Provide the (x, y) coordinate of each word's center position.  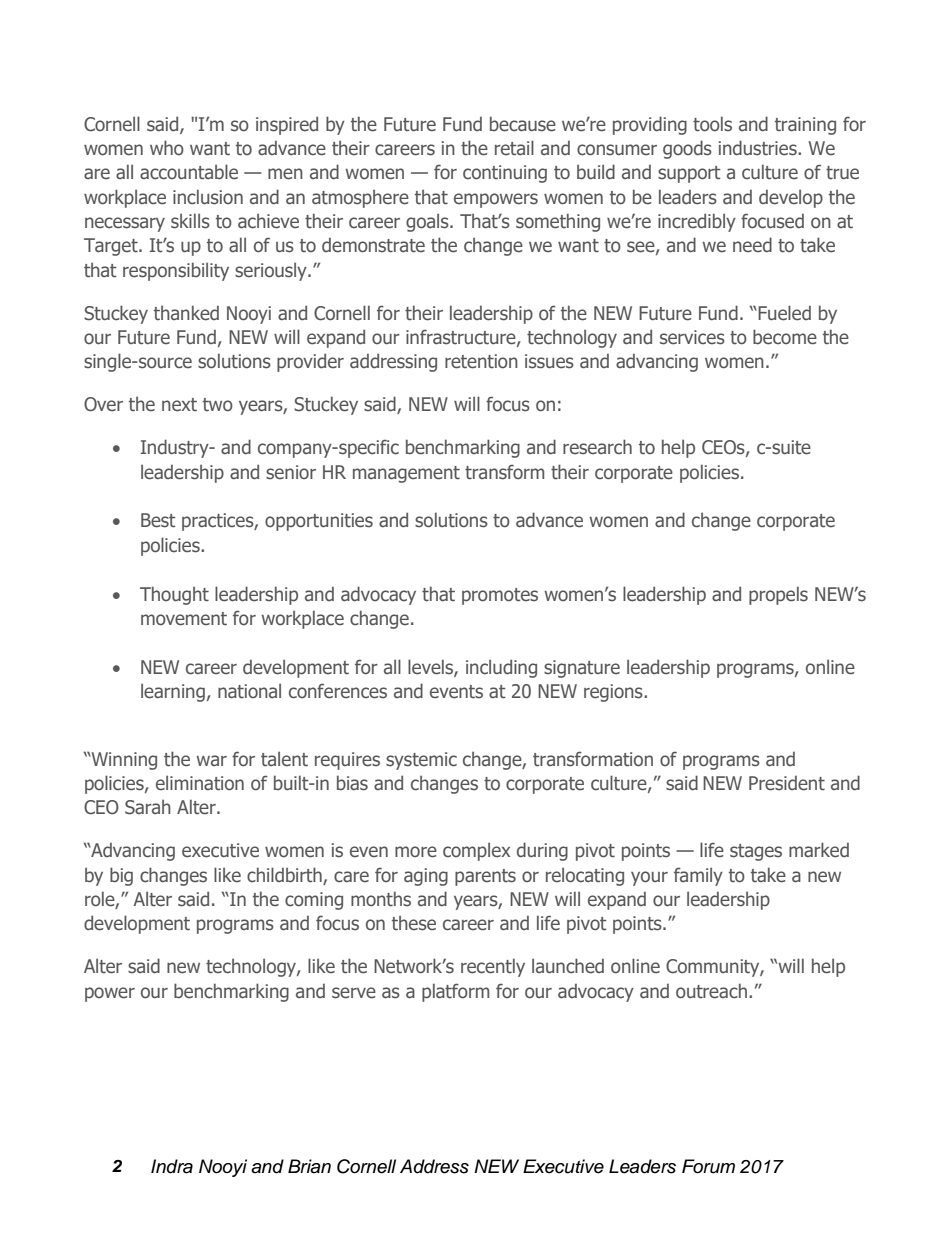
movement (184, 619)
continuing (505, 174)
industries (759, 148)
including (501, 668)
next (179, 405)
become (785, 337)
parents (485, 877)
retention (481, 361)
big (121, 876)
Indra (172, 1166)
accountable (189, 172)
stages (756, 852)
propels (778, 595)
